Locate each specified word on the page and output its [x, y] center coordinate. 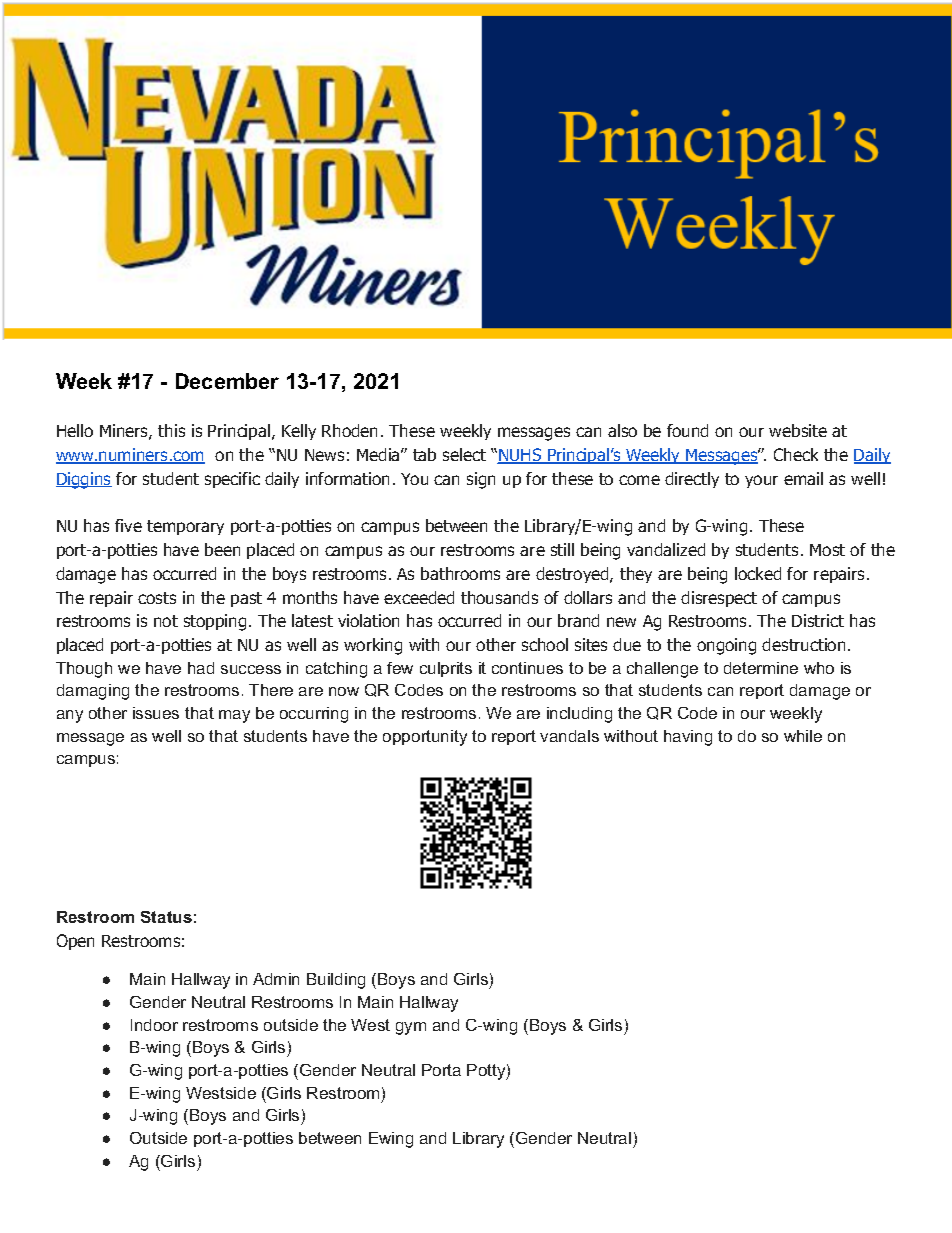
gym [411, 1028]
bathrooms [460, 573]
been [222, 549]
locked [758, 573]
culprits [446, 669]
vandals [569, 736]
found [687, 430]
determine [761, 668]
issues [156, 713]
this [171, 430]
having [688, 738]
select [464, 454]
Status [166, 917]
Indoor [154, 1025]
